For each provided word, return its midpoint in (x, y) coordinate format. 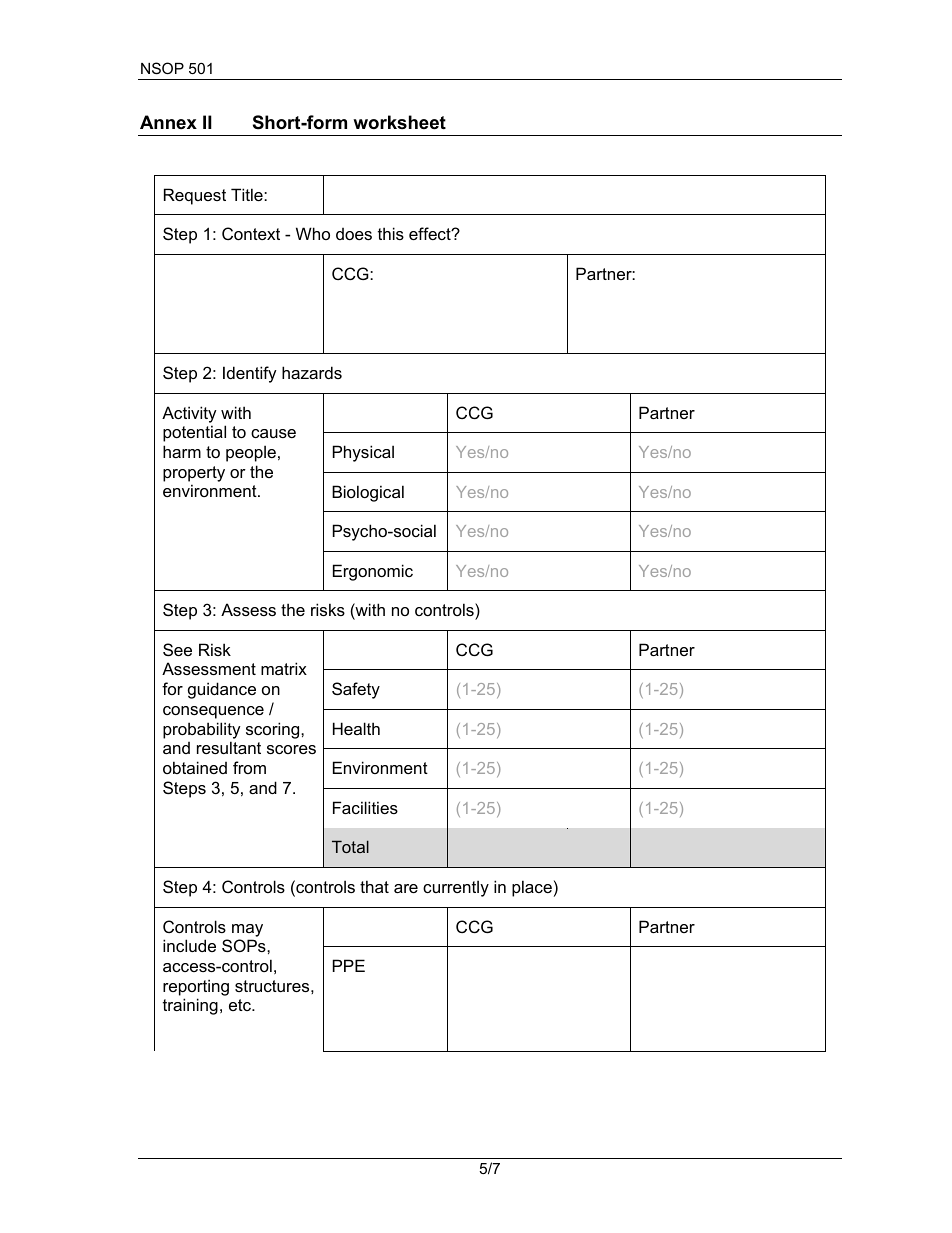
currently (456, 888)
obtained (195, 767)
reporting (196, 987)
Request (195, 196)
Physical (363, 453)
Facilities (365, 807)
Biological (368, 493)
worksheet (399, 122)
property (194, 474)
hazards (312, 372)
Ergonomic (373, 572)
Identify (250, 374)
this (391, 233)
